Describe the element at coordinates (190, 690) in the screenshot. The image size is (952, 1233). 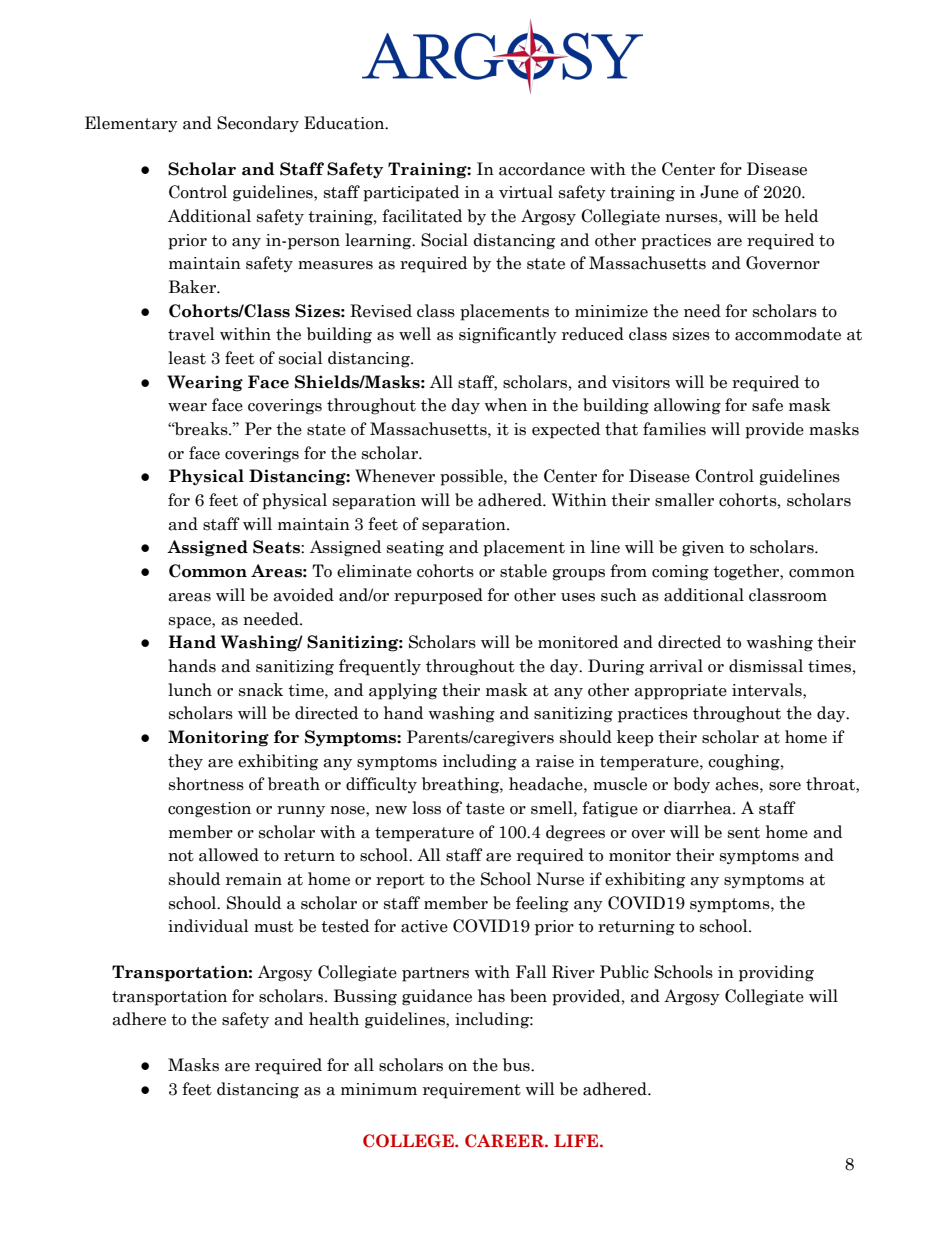
I see `lunch` at that location.
